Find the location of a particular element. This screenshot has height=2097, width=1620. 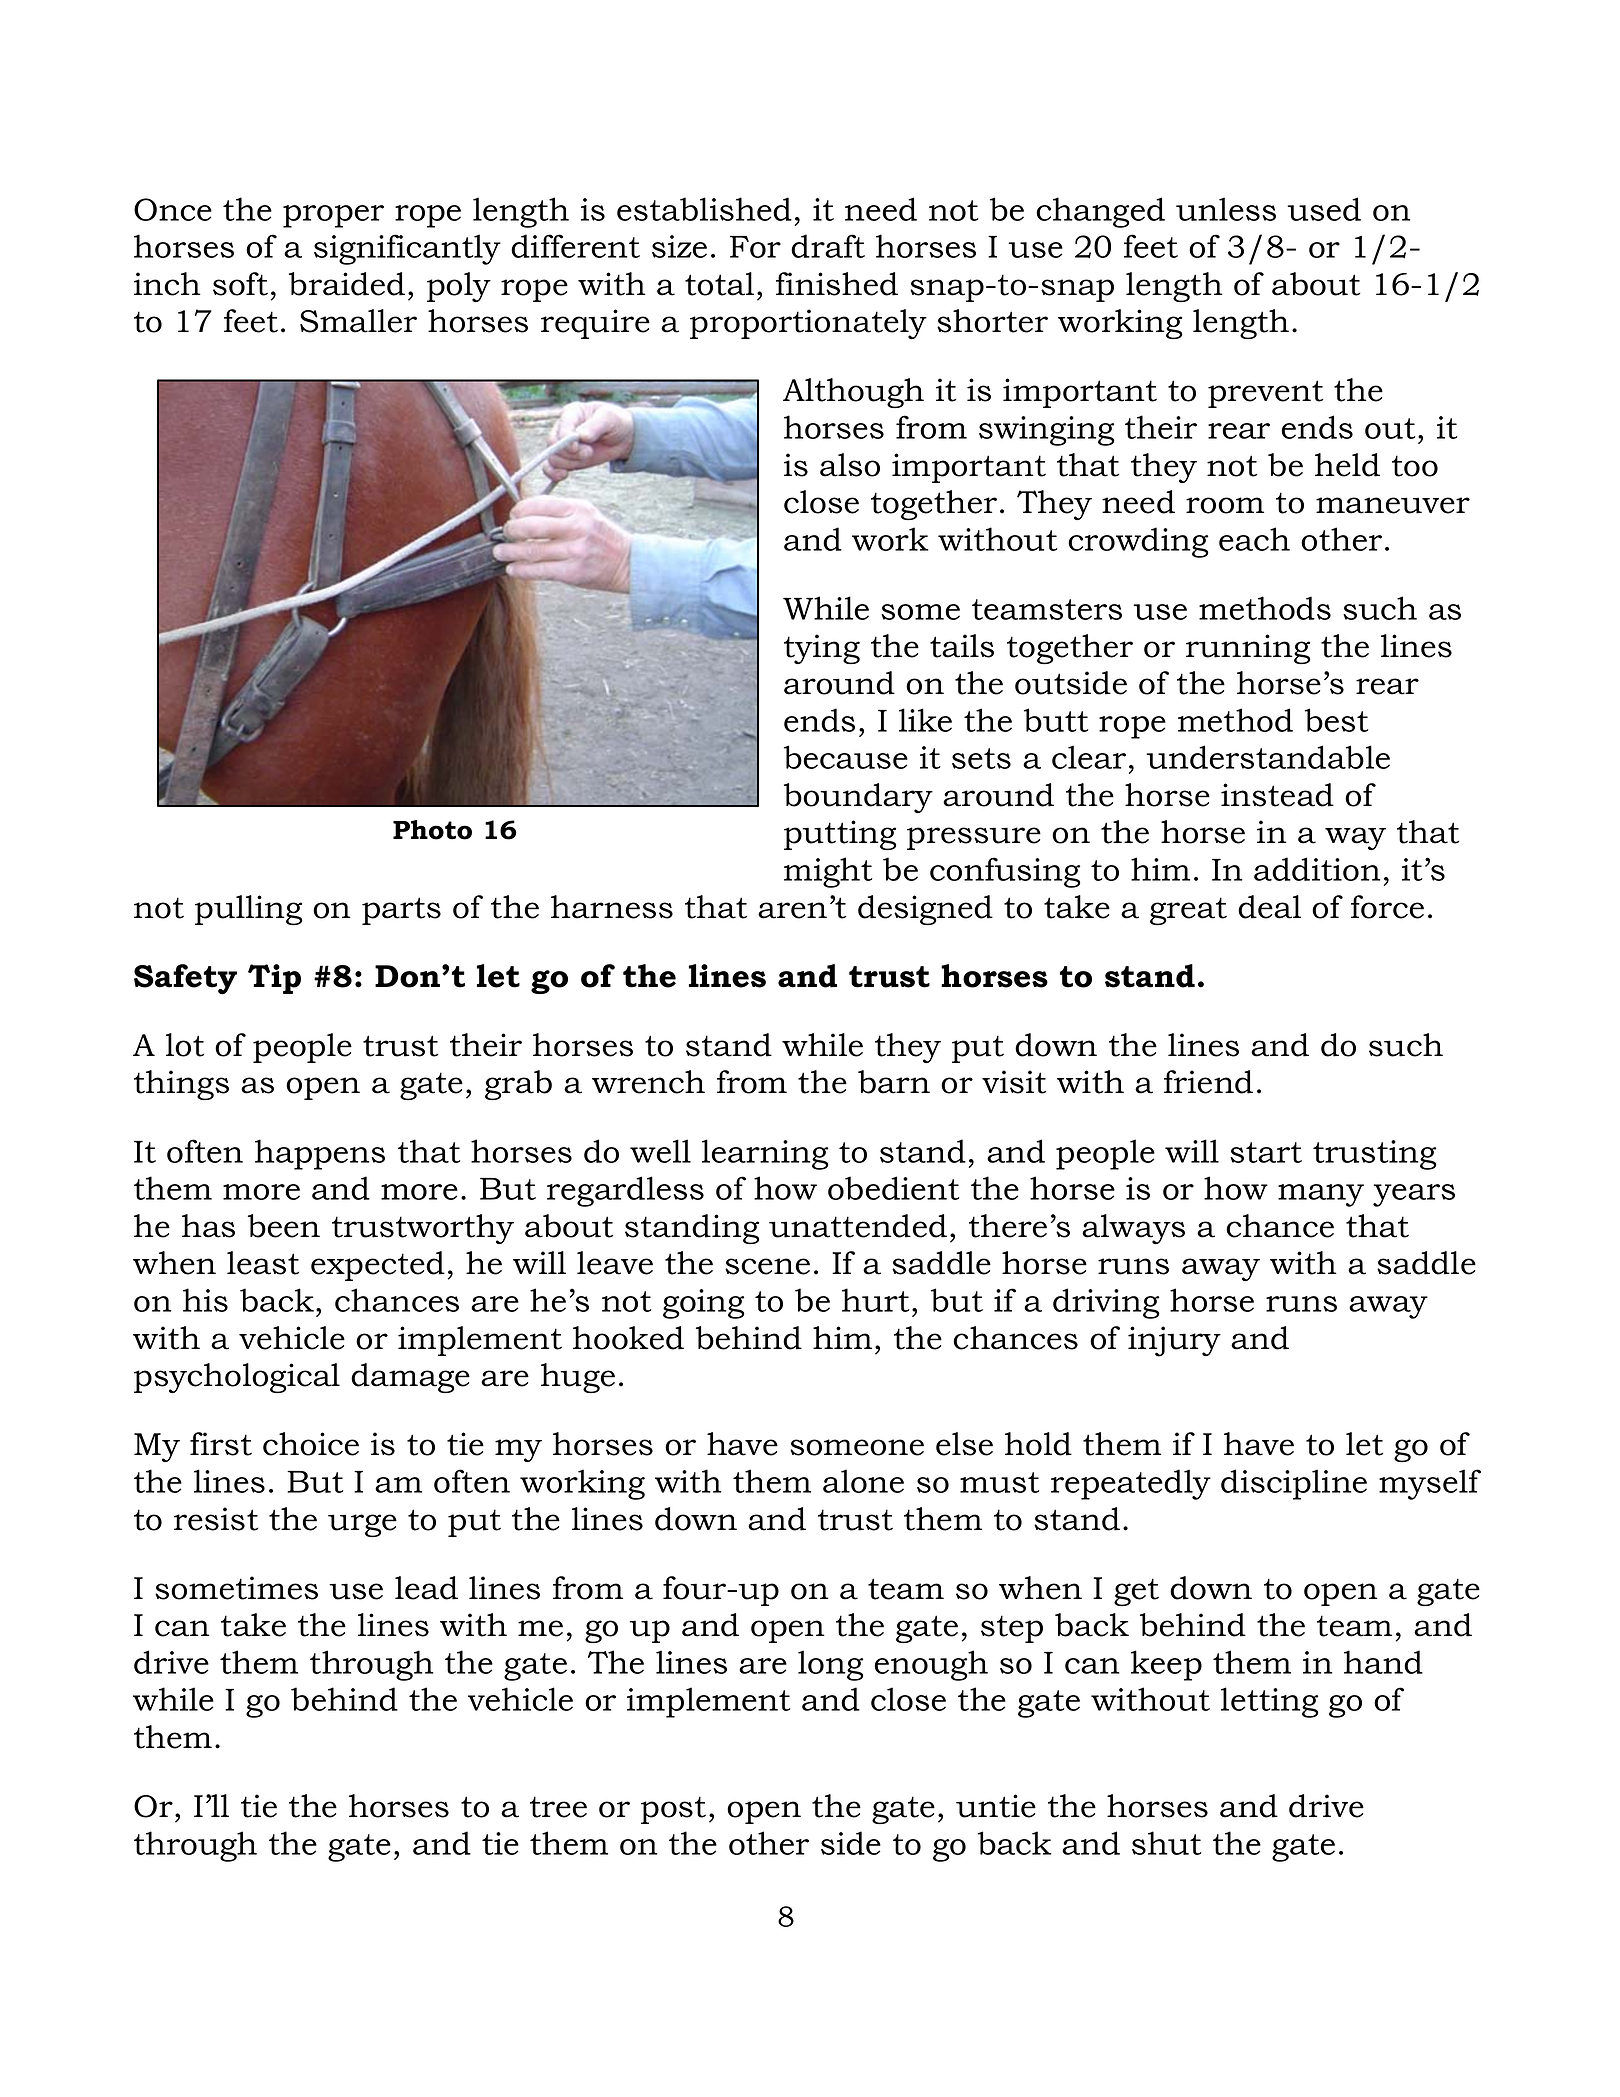

tying is located at coordinates (822, 649).
